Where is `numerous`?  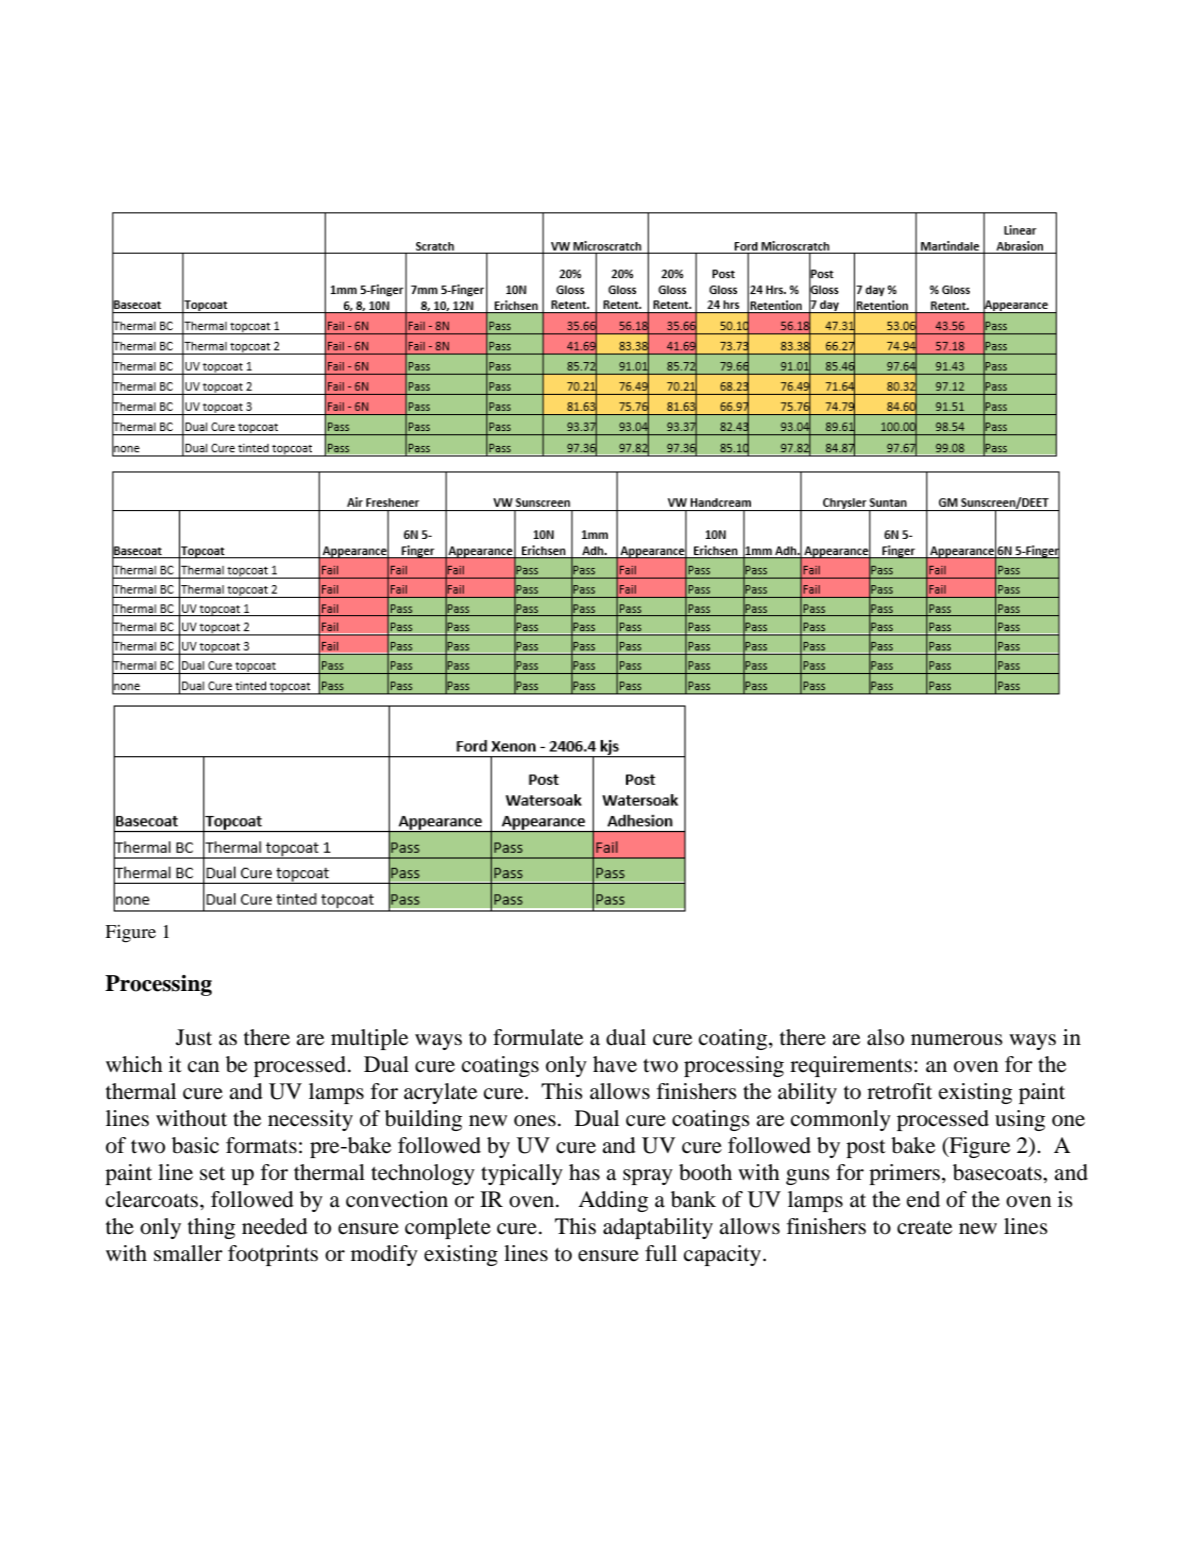
numerous is located at coordinates (957, 1040).
